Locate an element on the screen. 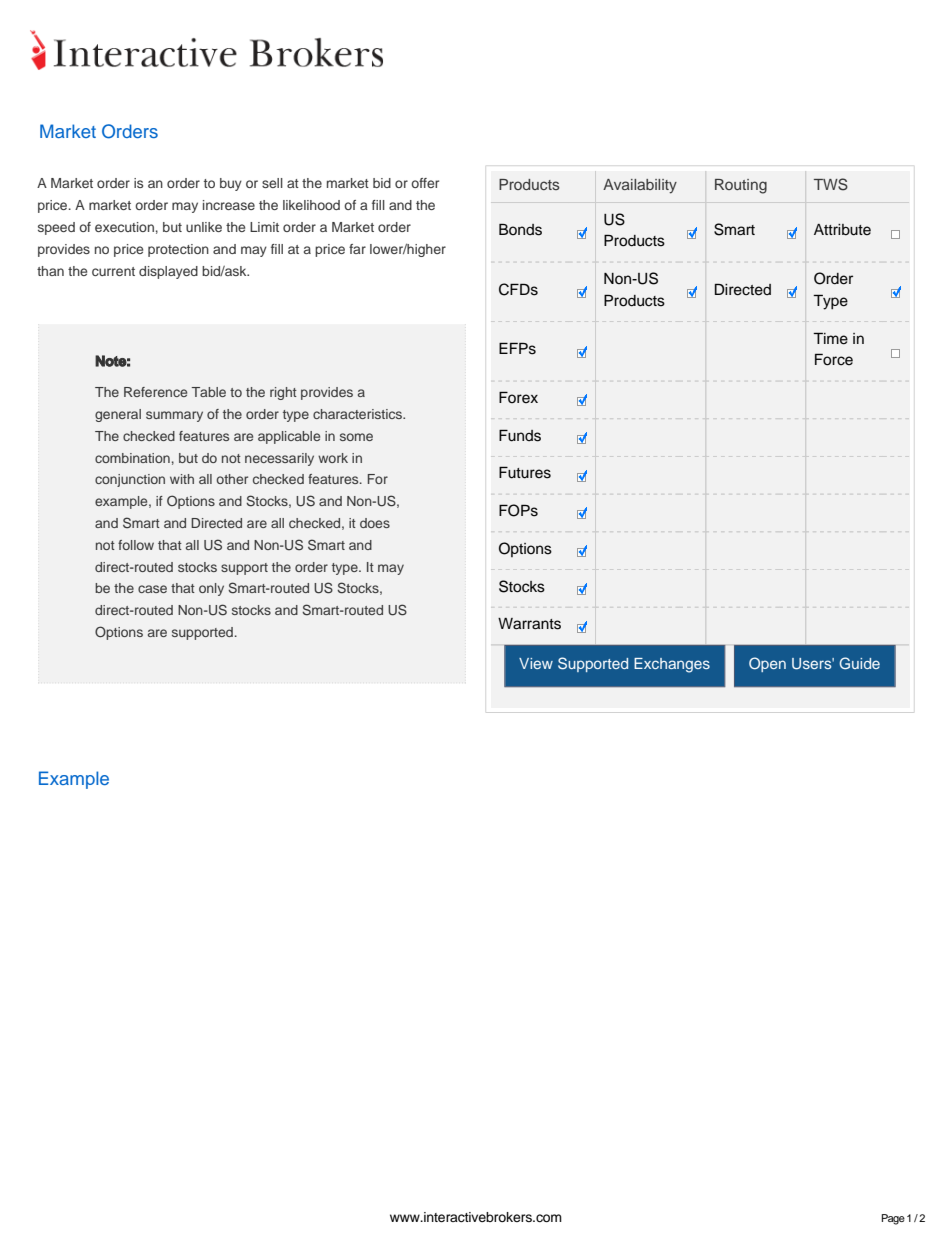 This screenshot has width=952, height=1233. Attribute is located at coordinates (842, 230).
